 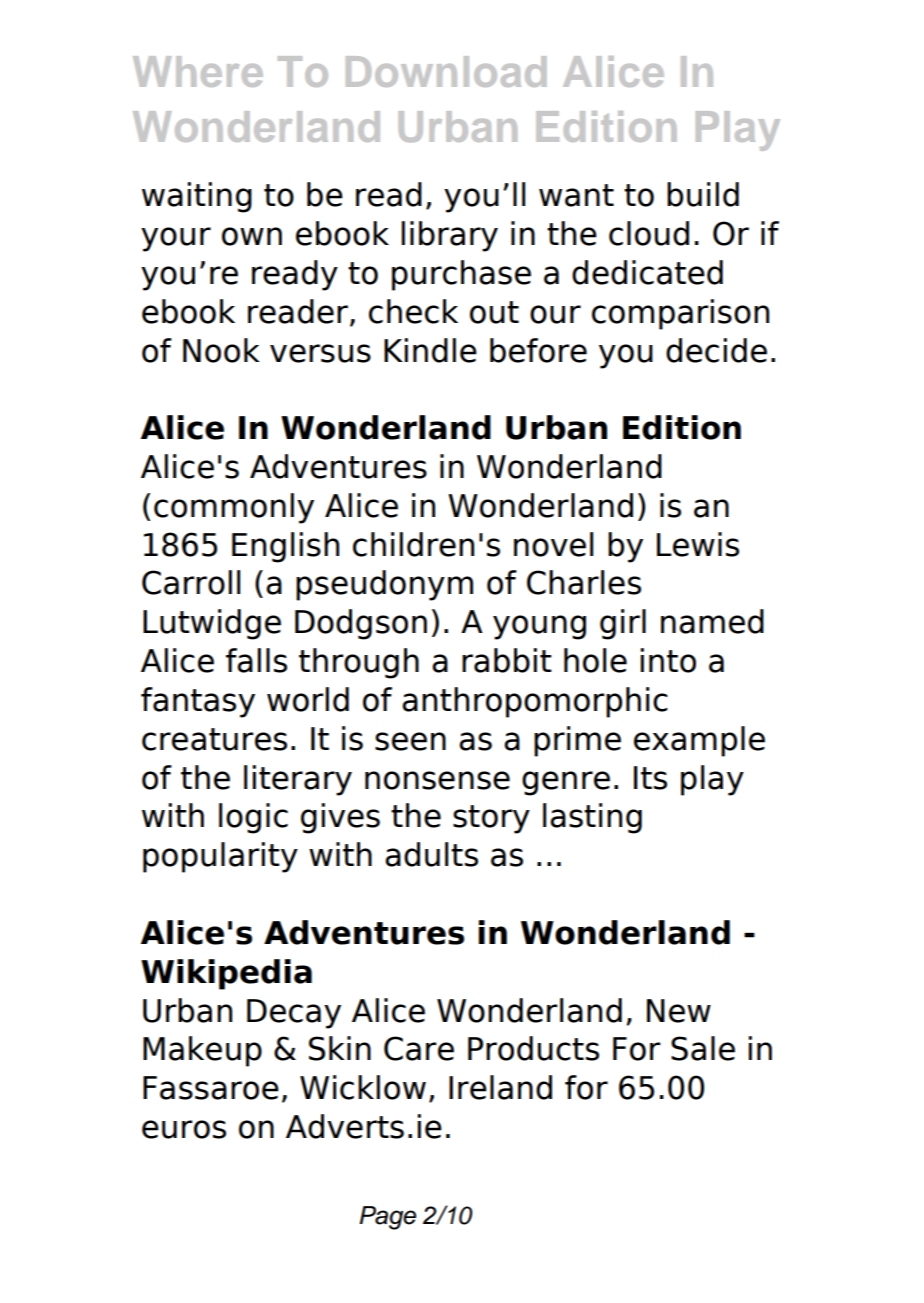 I want to click on build, so click(x=703, y=194).
